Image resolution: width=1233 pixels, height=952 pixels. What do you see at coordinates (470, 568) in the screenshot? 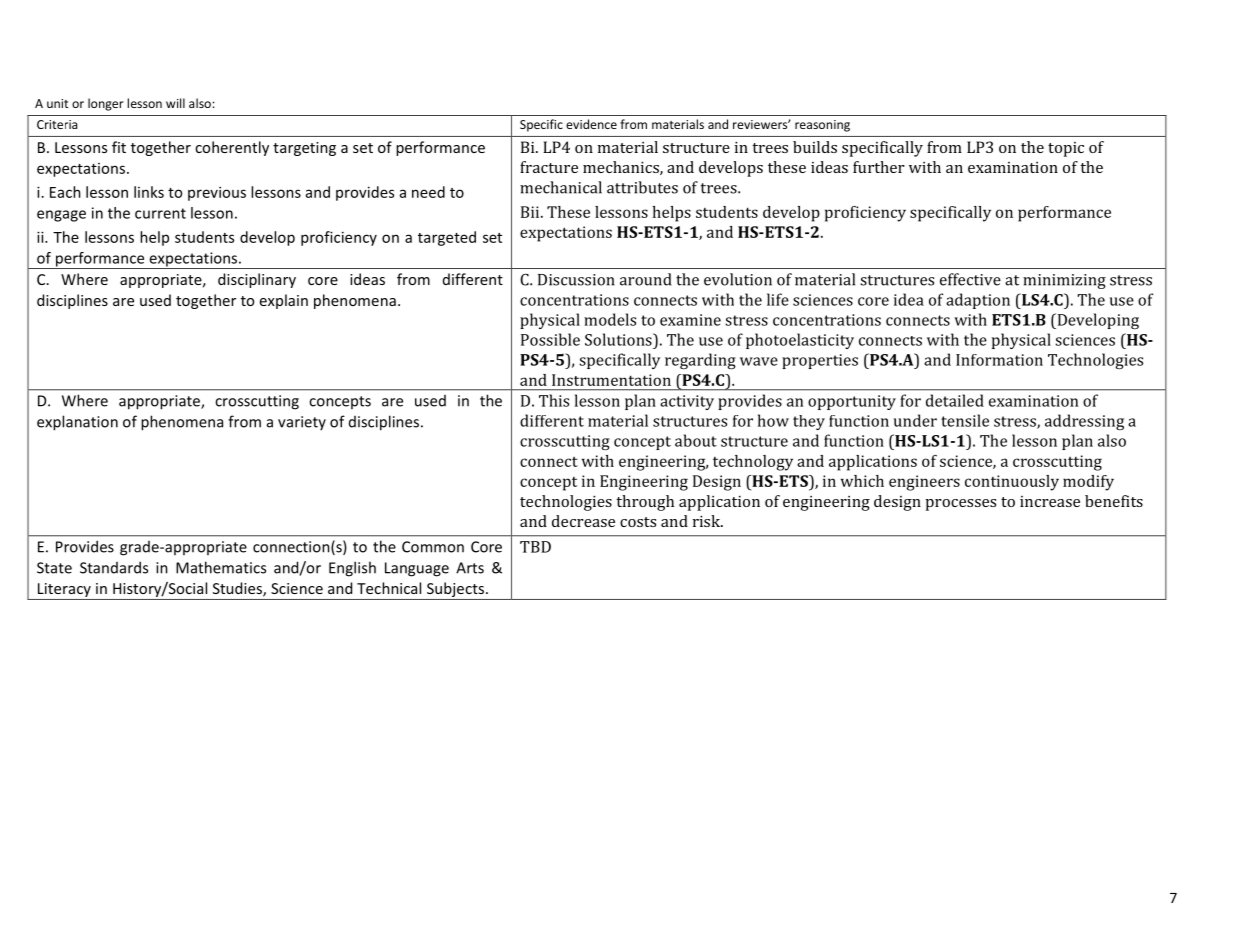
I see `Arts` at bounding box center [470, 568].
